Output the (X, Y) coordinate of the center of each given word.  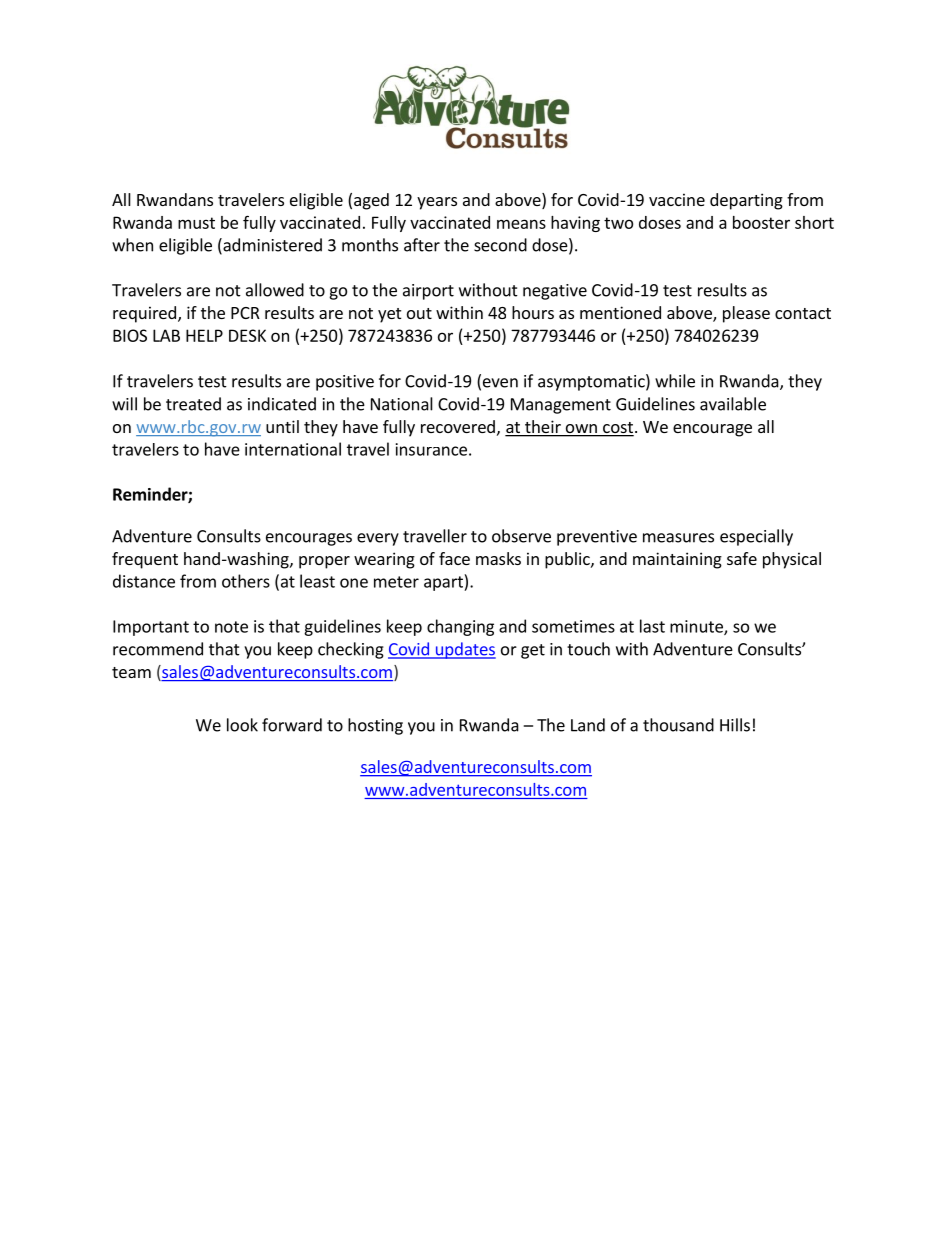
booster (761, 222)
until (282, 426)
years (437, 203)
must (196, 223)
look (242, 725)
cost (617, 429)
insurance (431, 449)
